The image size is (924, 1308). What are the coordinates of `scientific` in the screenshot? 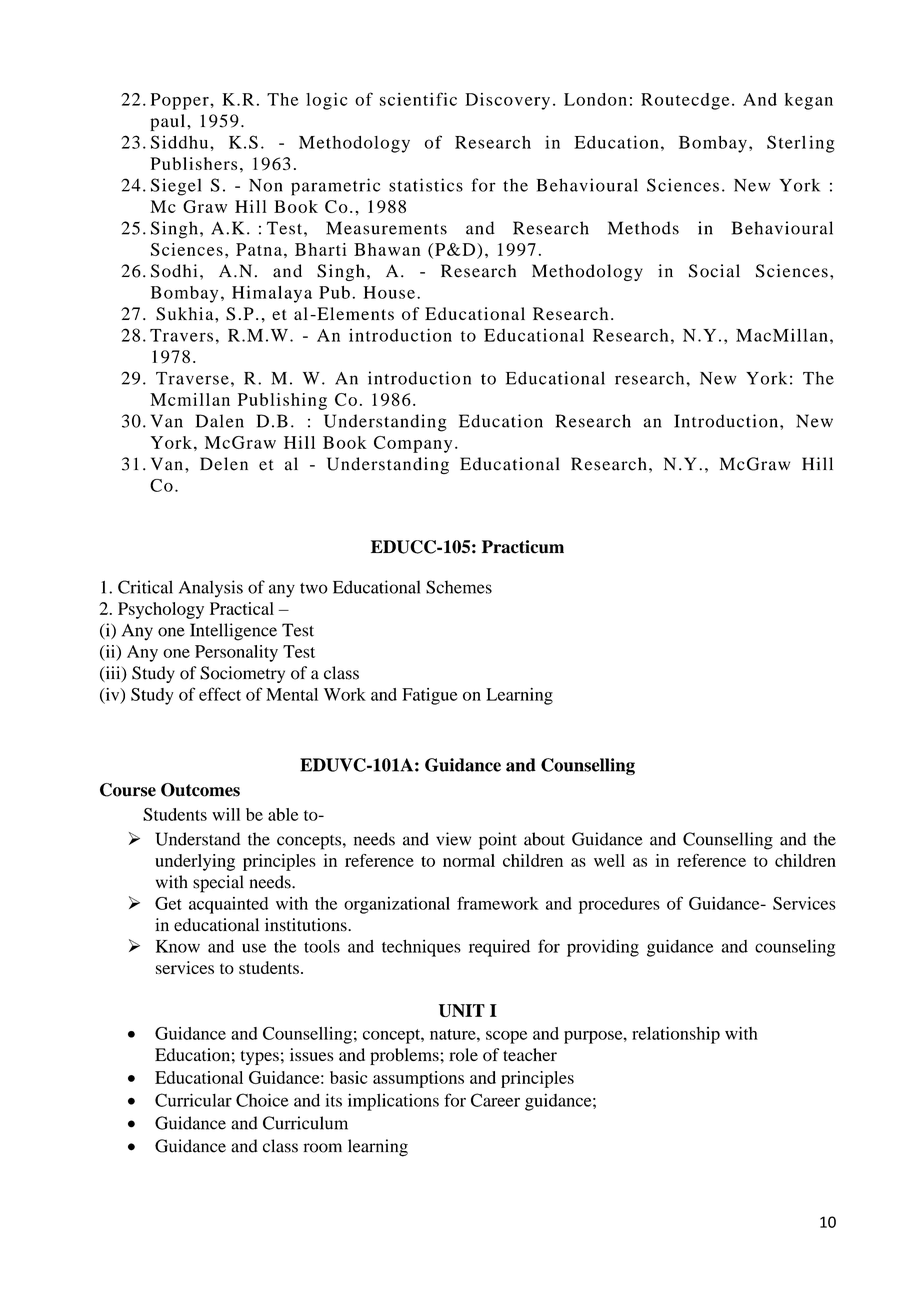 It's located at (418, 99).
